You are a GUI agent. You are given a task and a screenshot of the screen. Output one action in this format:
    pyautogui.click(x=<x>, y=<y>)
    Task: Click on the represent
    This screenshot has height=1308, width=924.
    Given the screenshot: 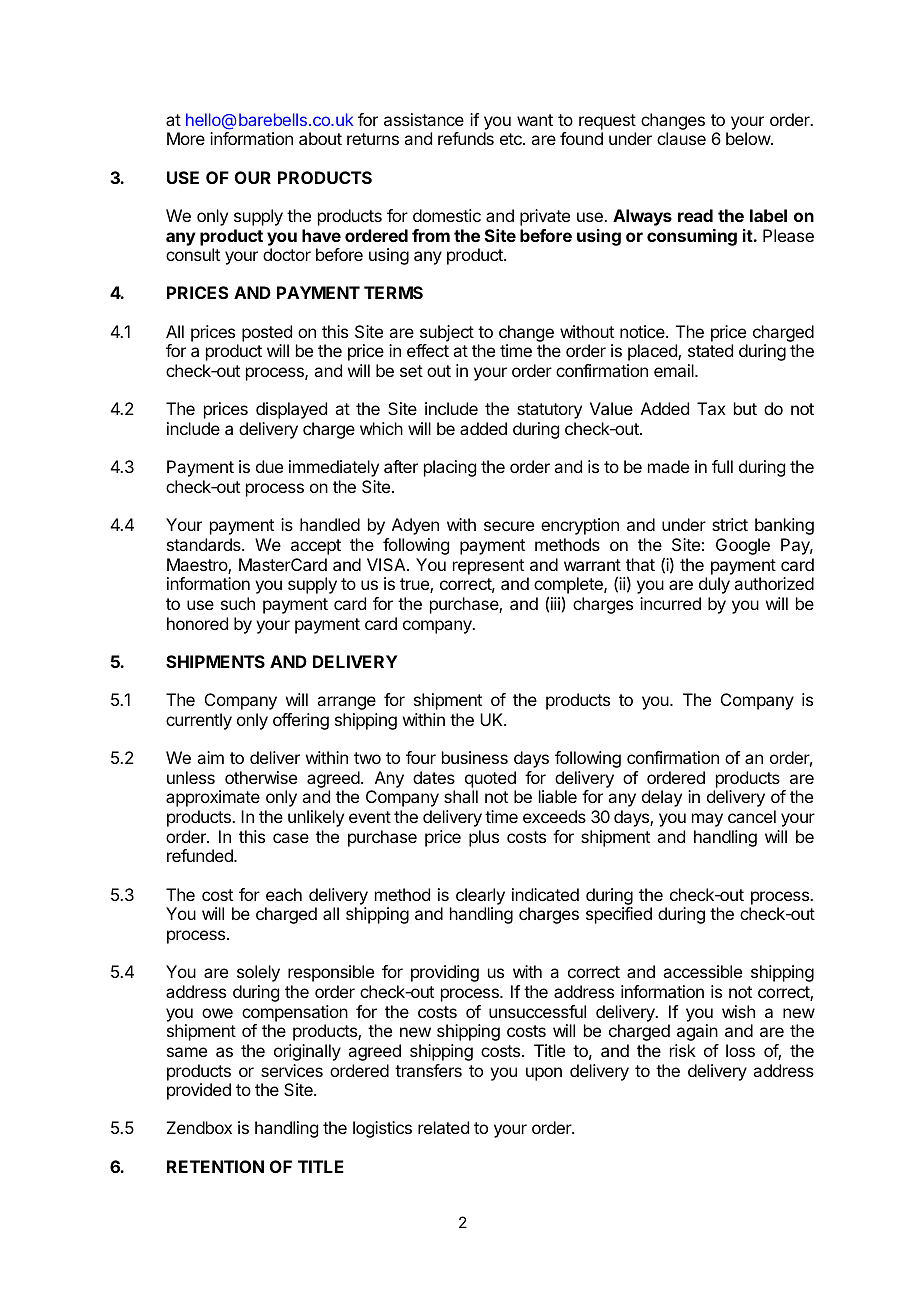 What is the action you would take?
    pyautogui.click(x=488, y=567)
